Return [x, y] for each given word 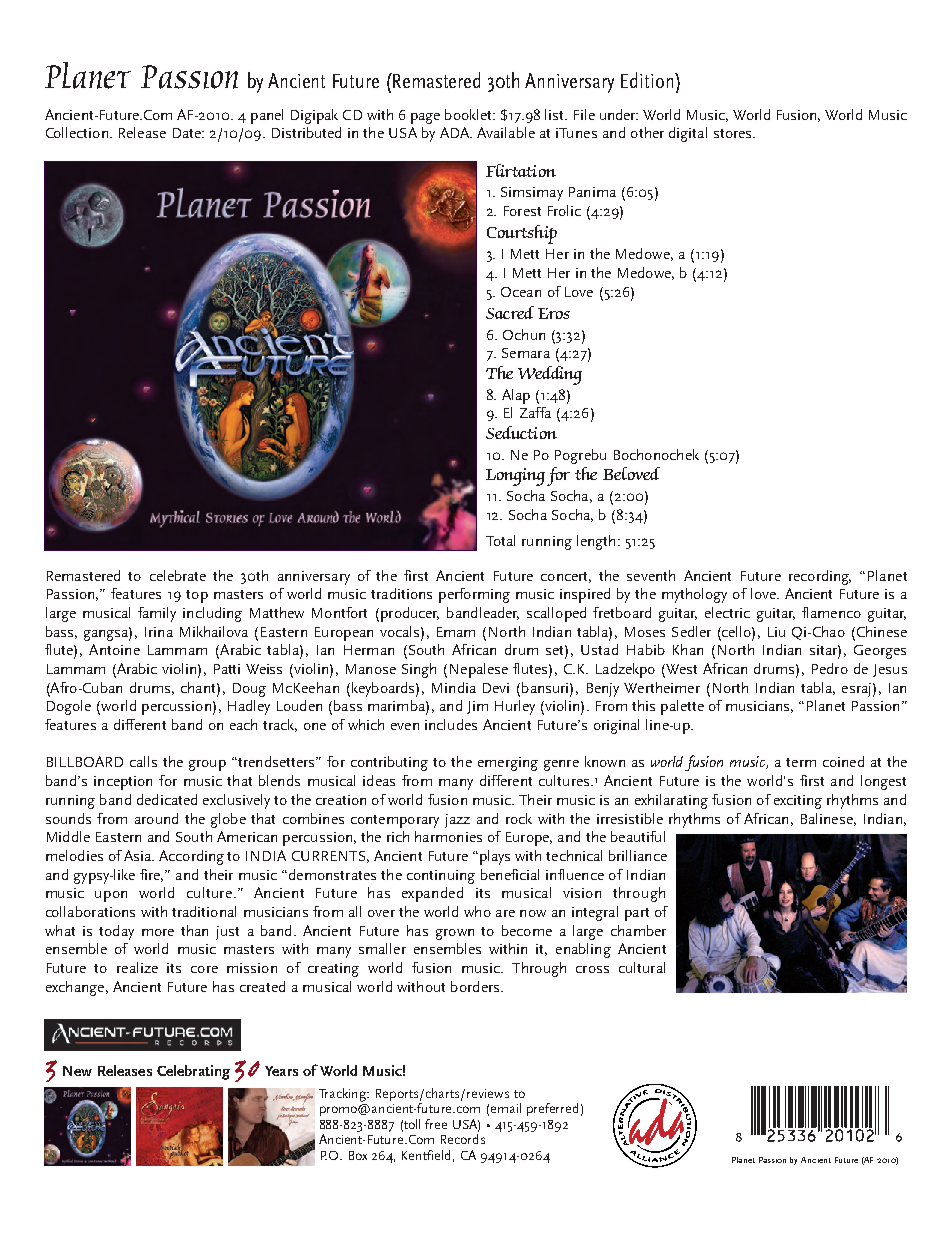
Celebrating [193, 1072]
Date [188, 133]
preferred [552, 1109]
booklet [469, 114]
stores [734, 133]
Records [463, 1139]
